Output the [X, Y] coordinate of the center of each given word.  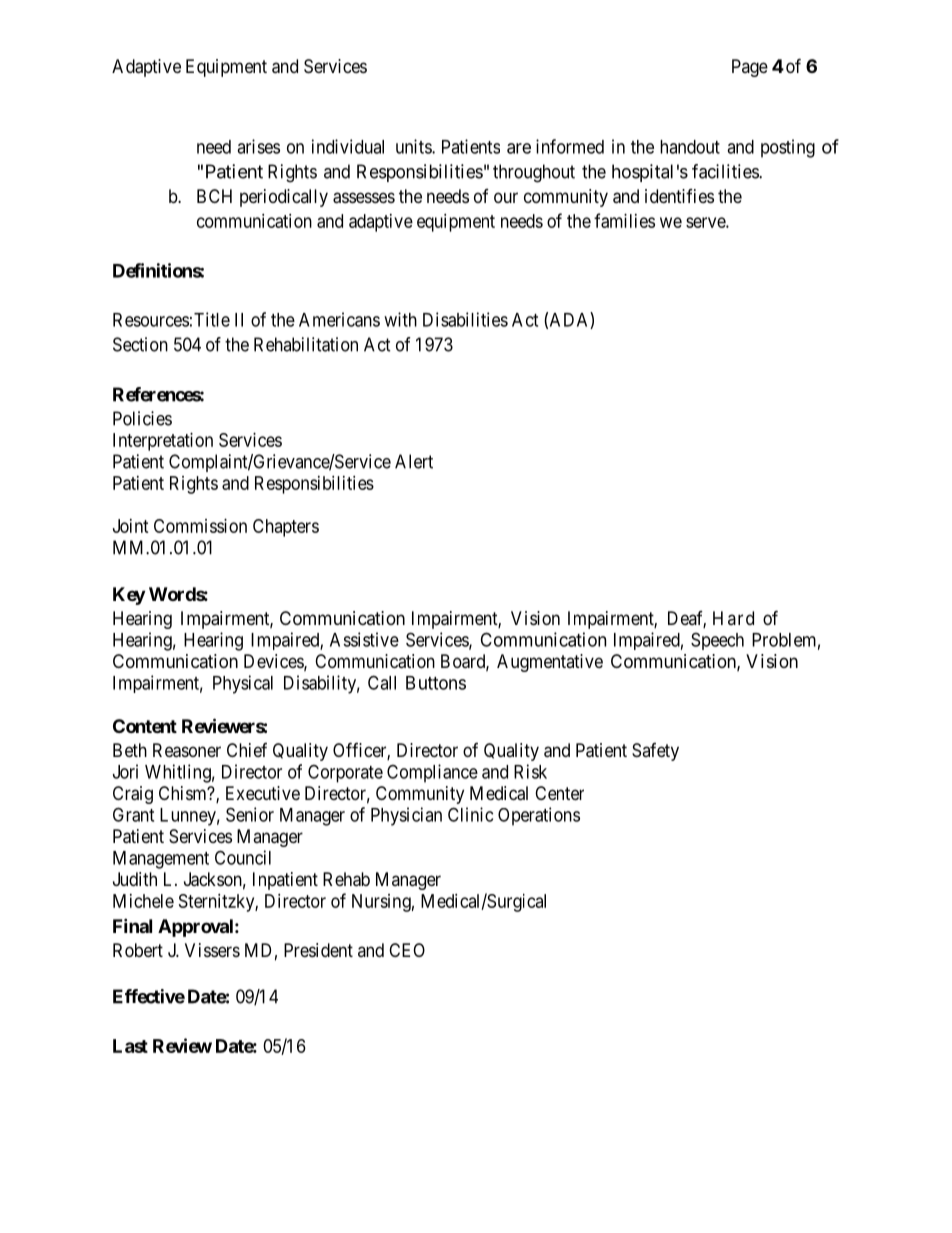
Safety [655, 752]
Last [130, 1046]
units [414, 146]
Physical [243, 684]
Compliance [432, 773]
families [624, 220]
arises [258, 146]
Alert [414, 461]
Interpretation [163, 442]
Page [750, 68]
